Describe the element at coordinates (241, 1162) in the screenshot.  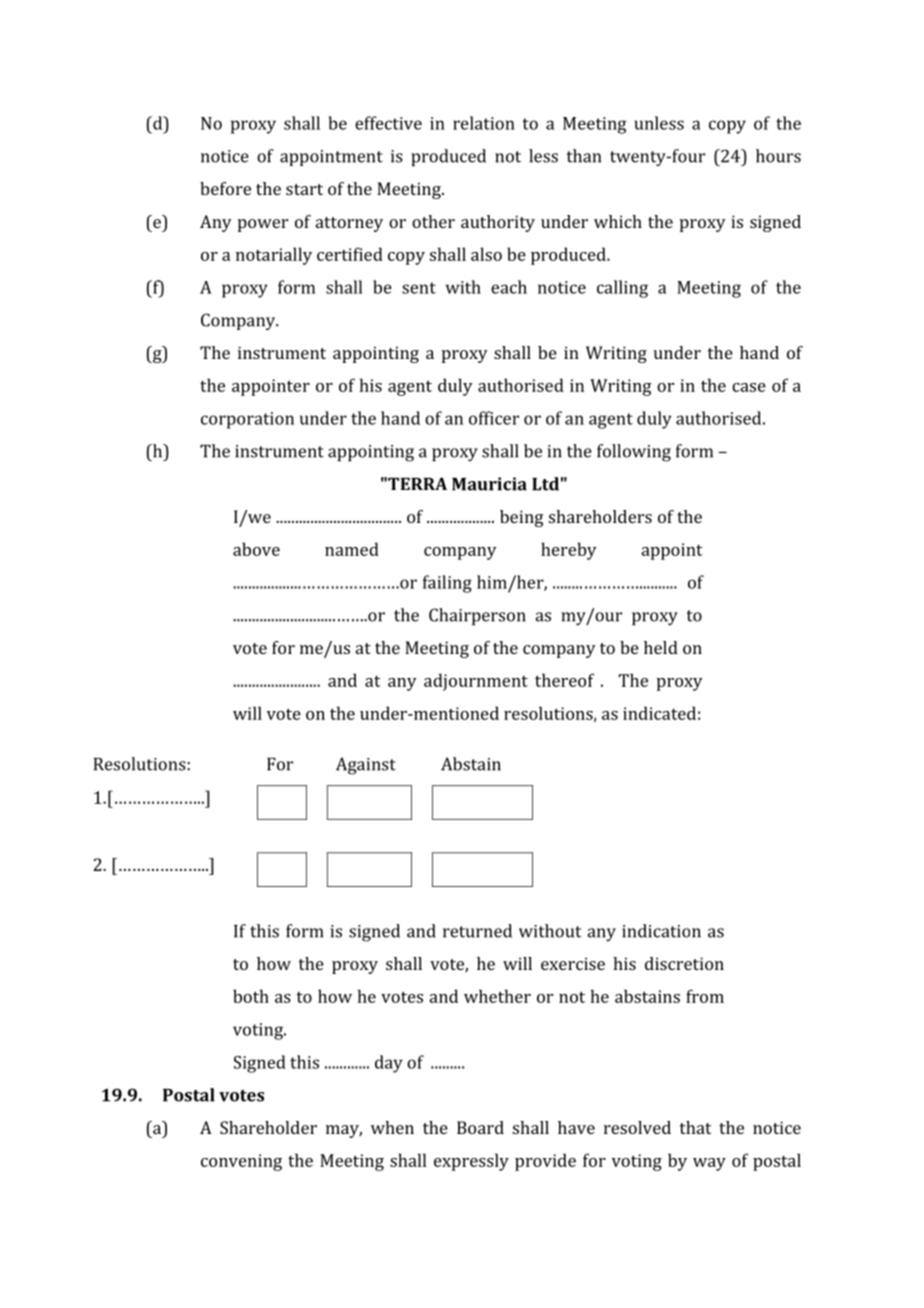
I see `convening` at that location.
